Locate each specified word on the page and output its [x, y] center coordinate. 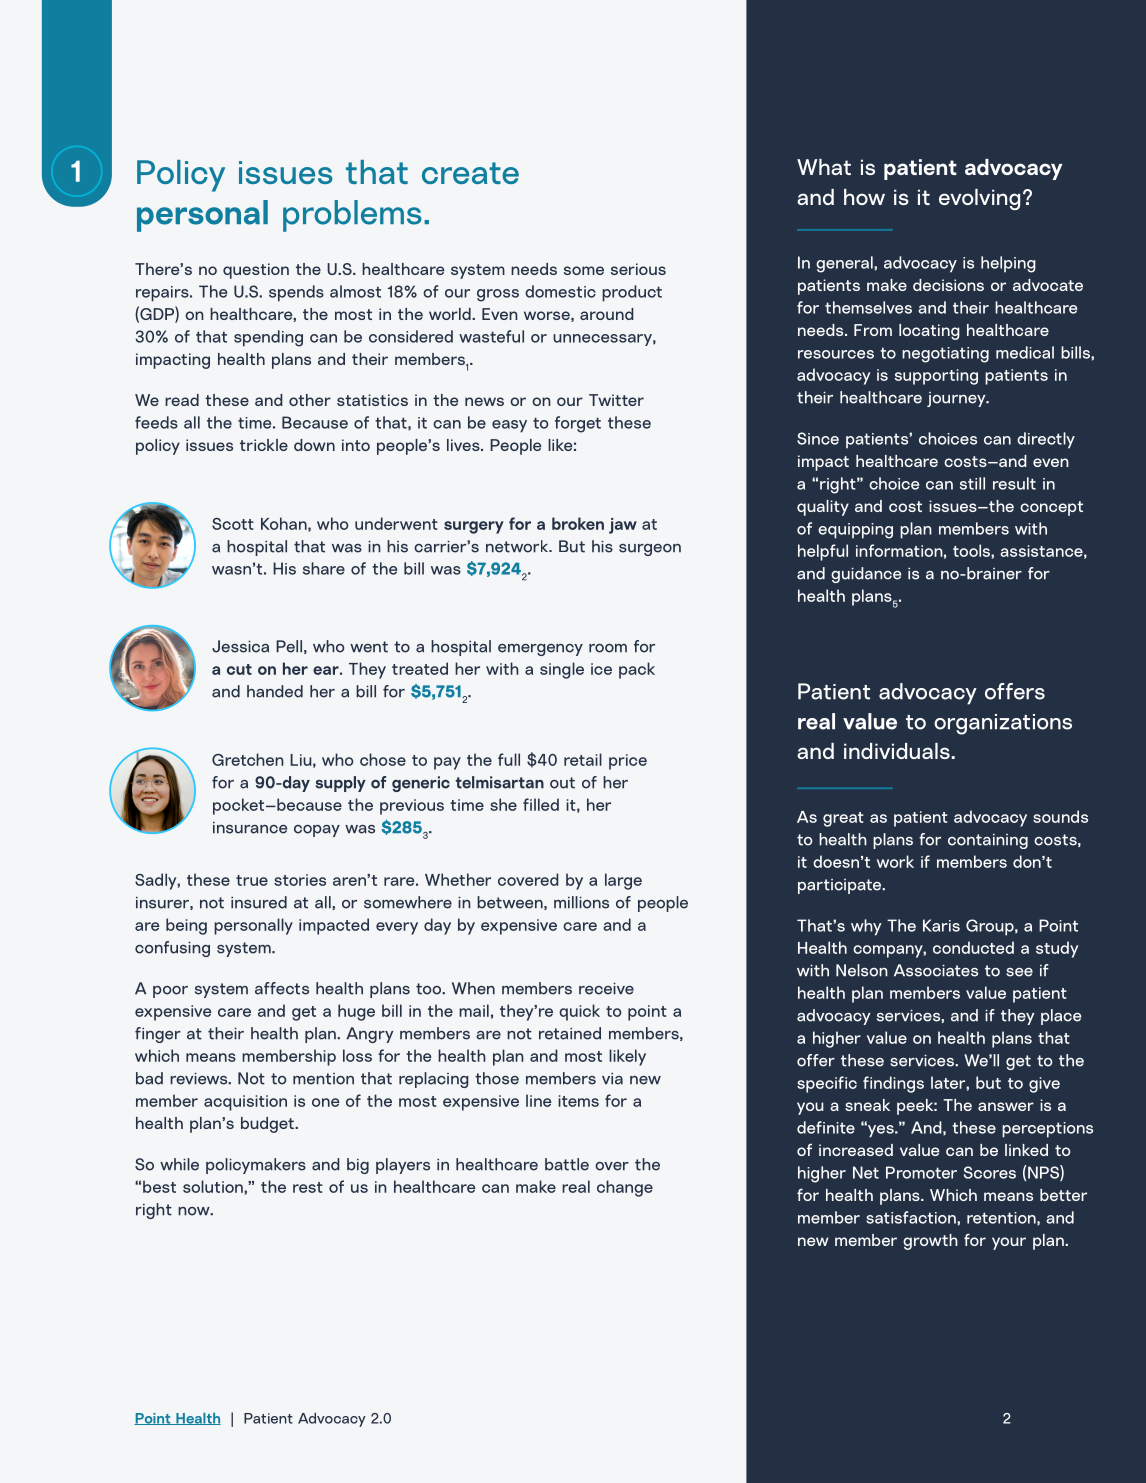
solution [214, 1186]
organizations [1003, 724]
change [625, 1188]
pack [637, 670]
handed [275, 691]
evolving [979, 199]
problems [352, 216]
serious [638, 269]
